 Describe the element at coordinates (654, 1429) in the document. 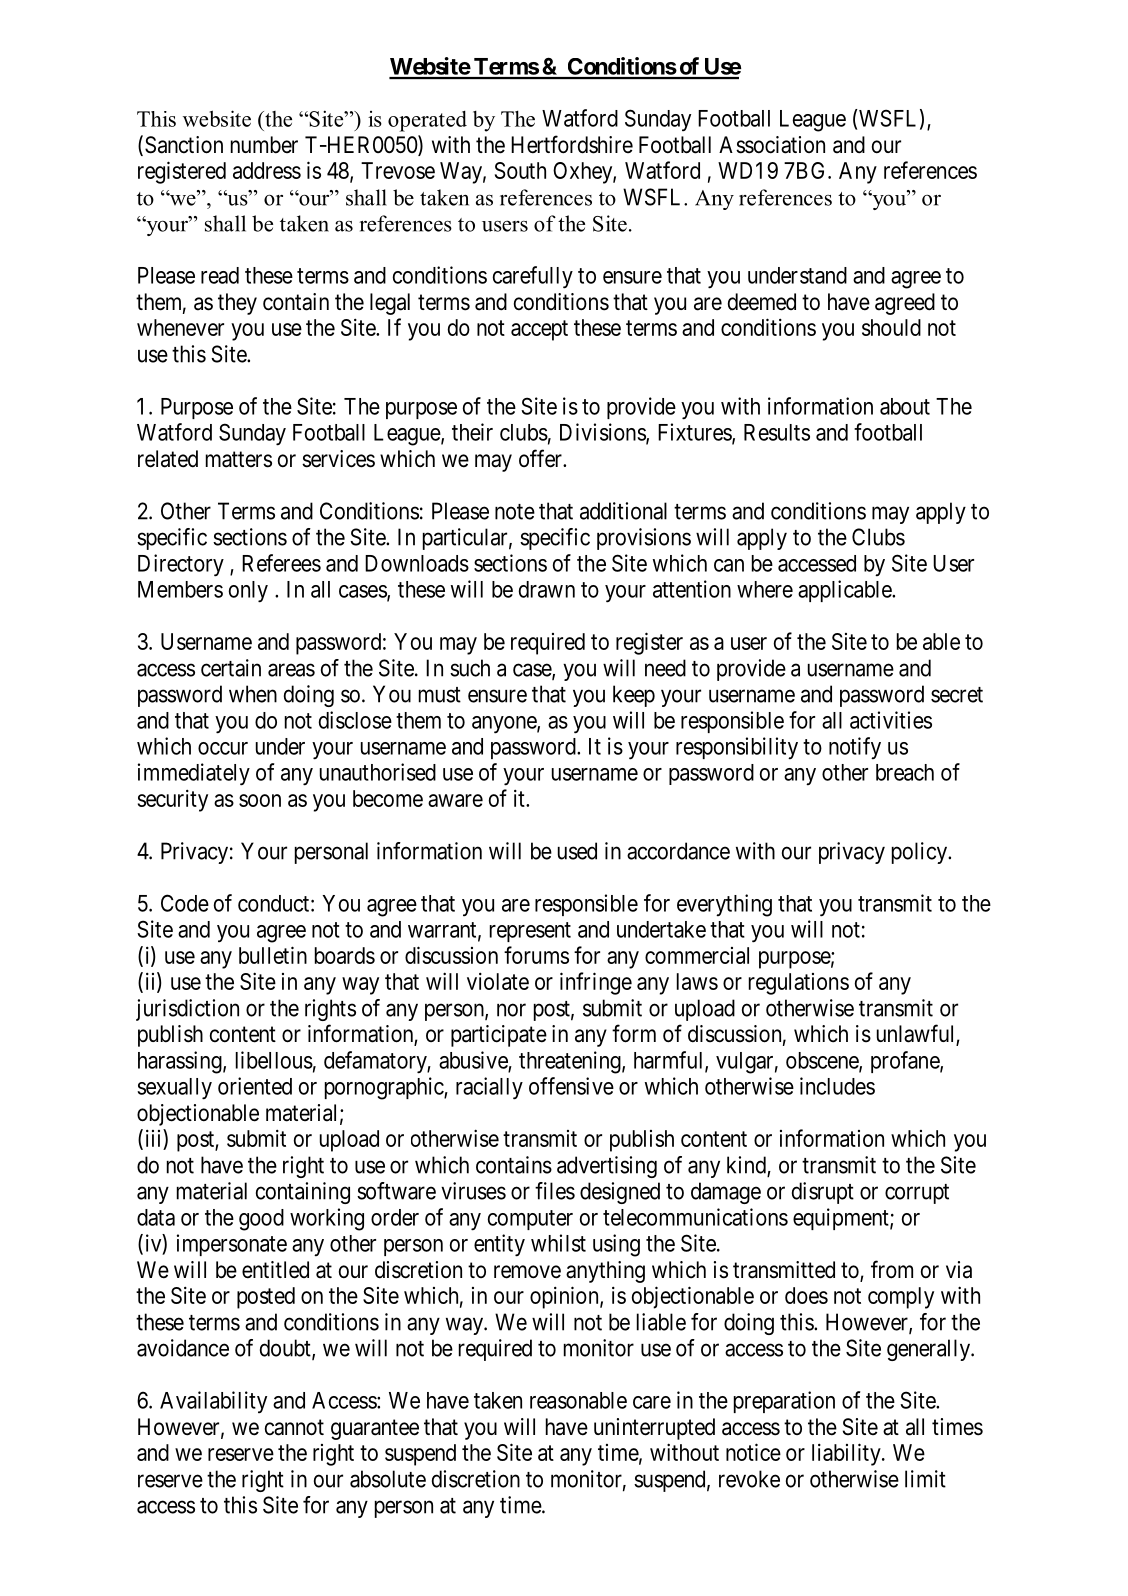

I see `uninterrupted` at that location.
